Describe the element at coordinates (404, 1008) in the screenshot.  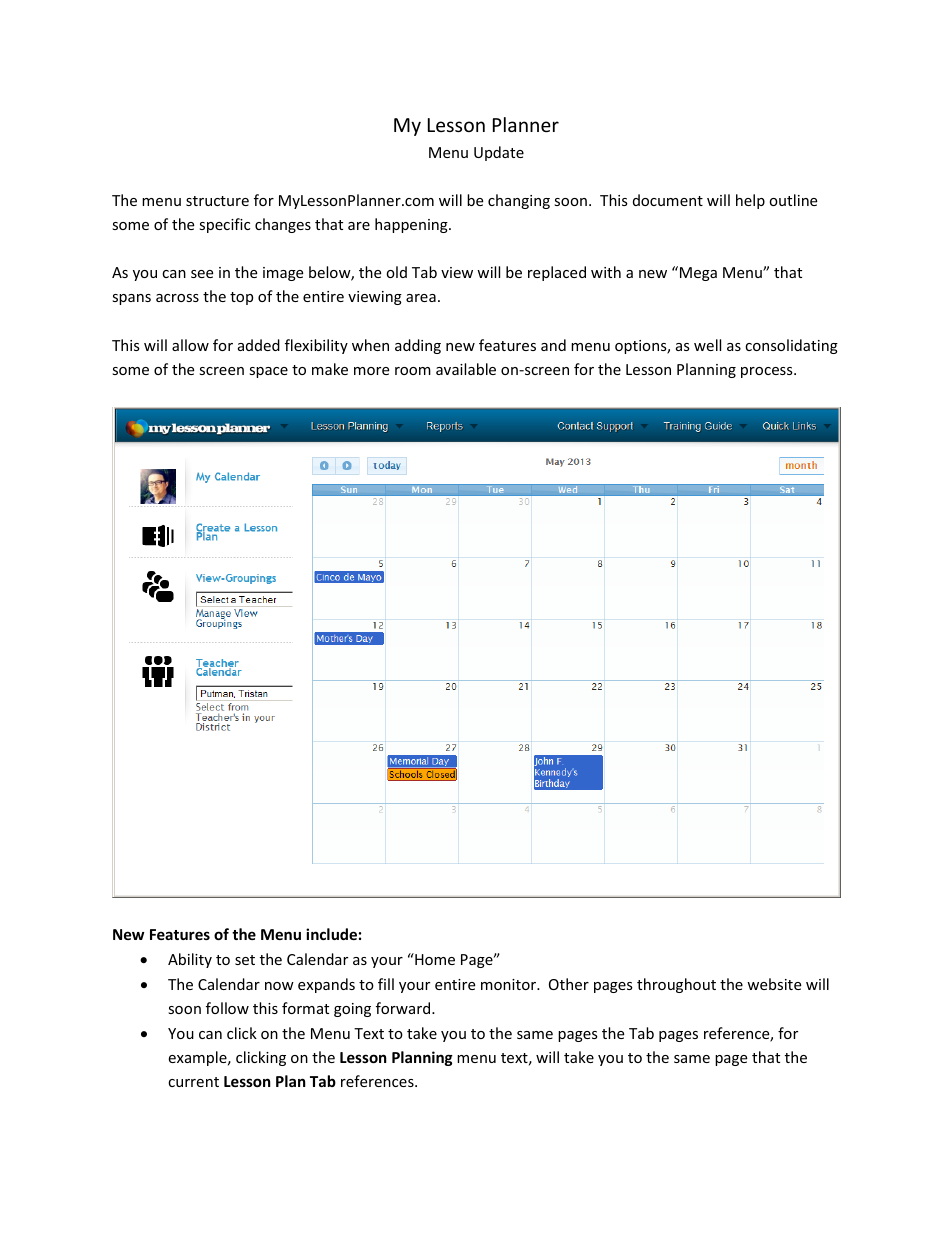
I see `forward` at that location.
